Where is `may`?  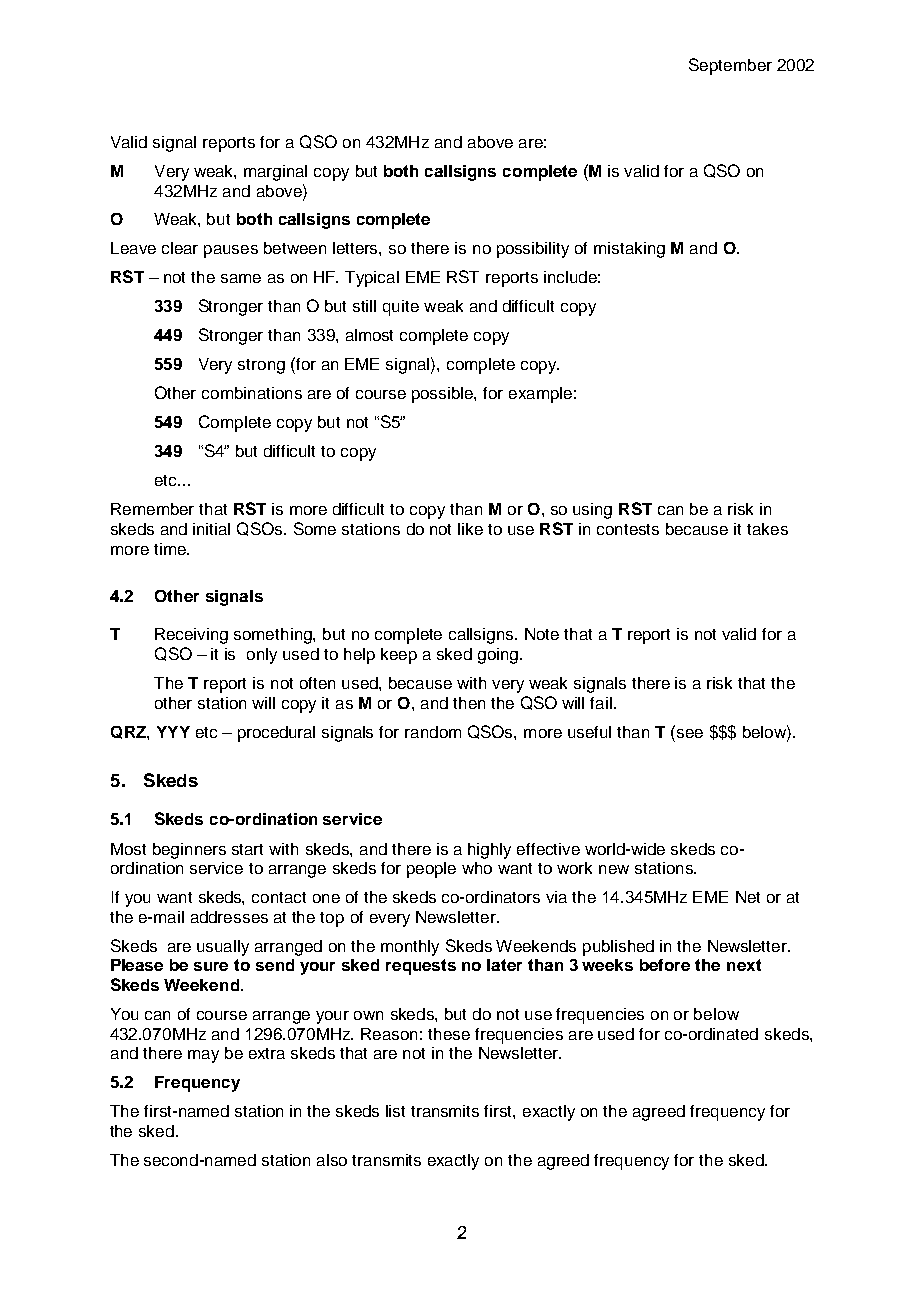 may is located at coordinates (203, 1056).
